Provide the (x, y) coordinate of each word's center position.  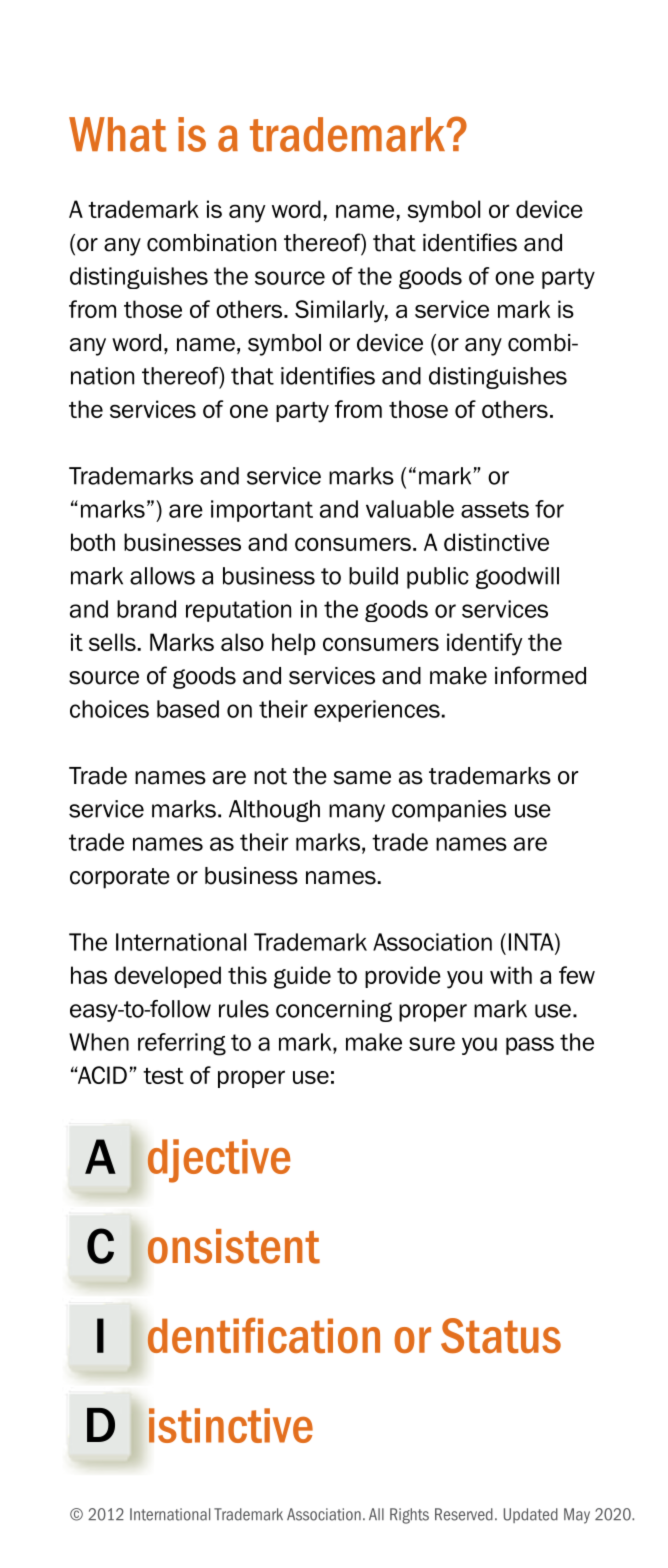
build (373, 576)
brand (146, 609)
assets (495, 509)
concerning (334, 1011)
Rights (409, 1516)
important (262, 511)
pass (530, 1046)
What (117, 134)
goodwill (517, 578)
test (163, 1076)
